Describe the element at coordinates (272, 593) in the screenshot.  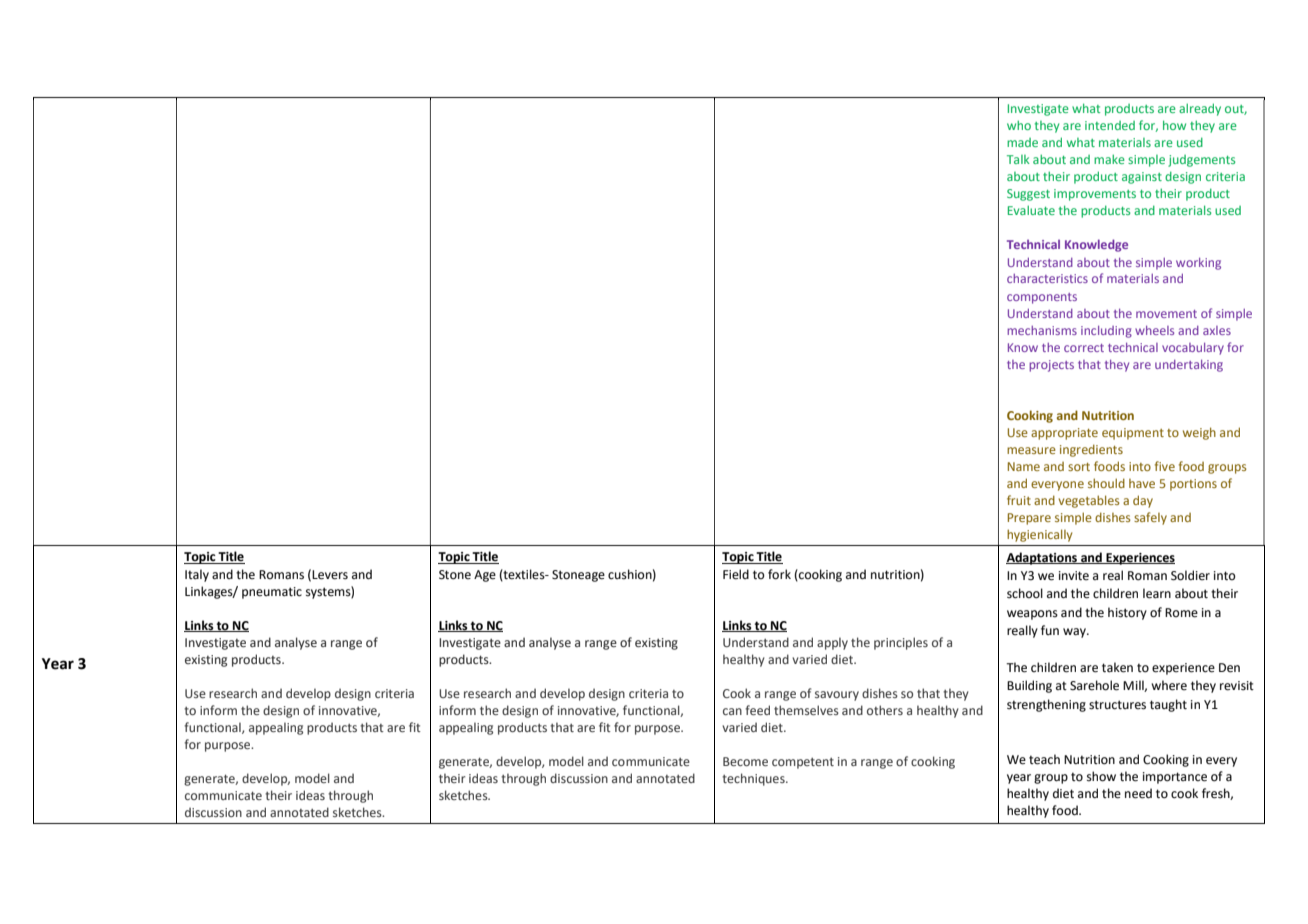
I see `pneumatic` at that location.
